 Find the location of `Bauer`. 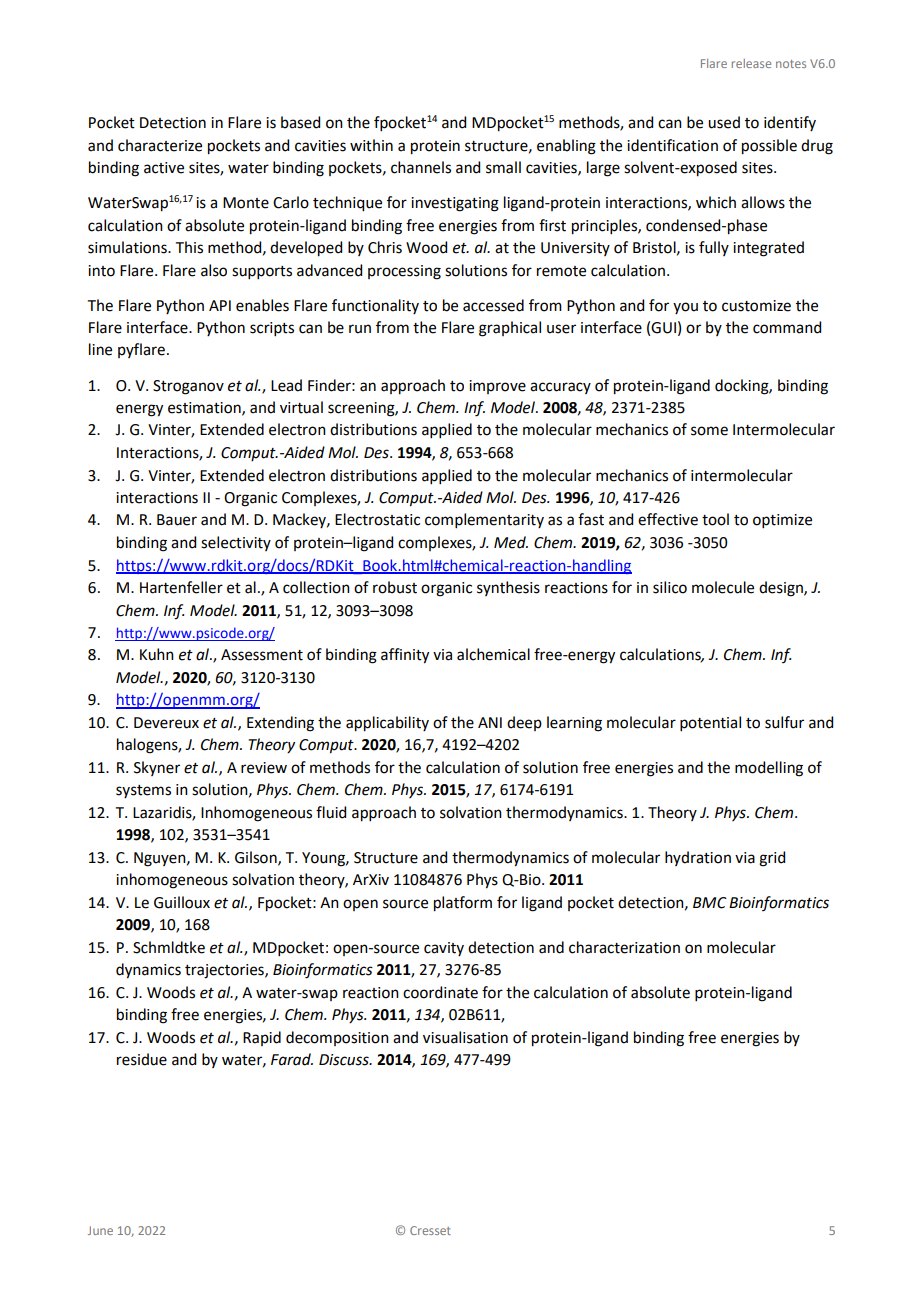

Bauer is located at coordinates (177, 520).
